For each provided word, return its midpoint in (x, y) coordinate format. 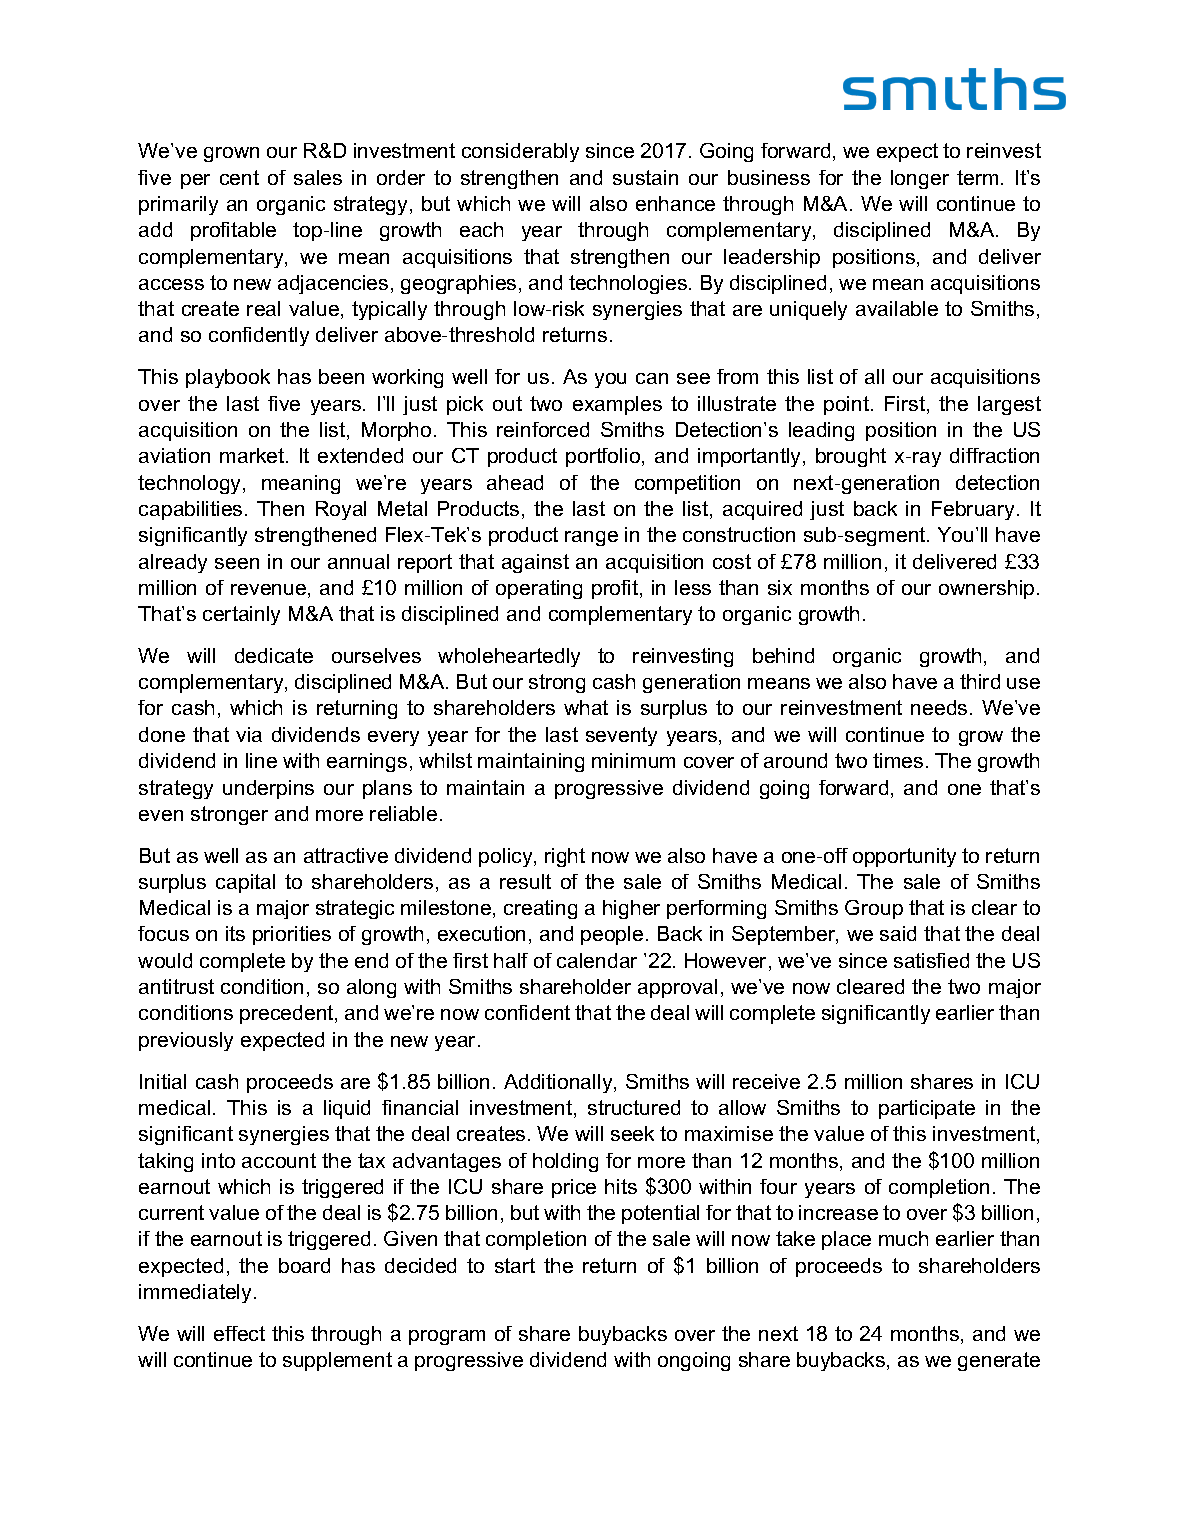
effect (239, 1333)
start (515, 1265)
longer (920, 179)
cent (239, 177)
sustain (645, 177)
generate (999, 1361)
